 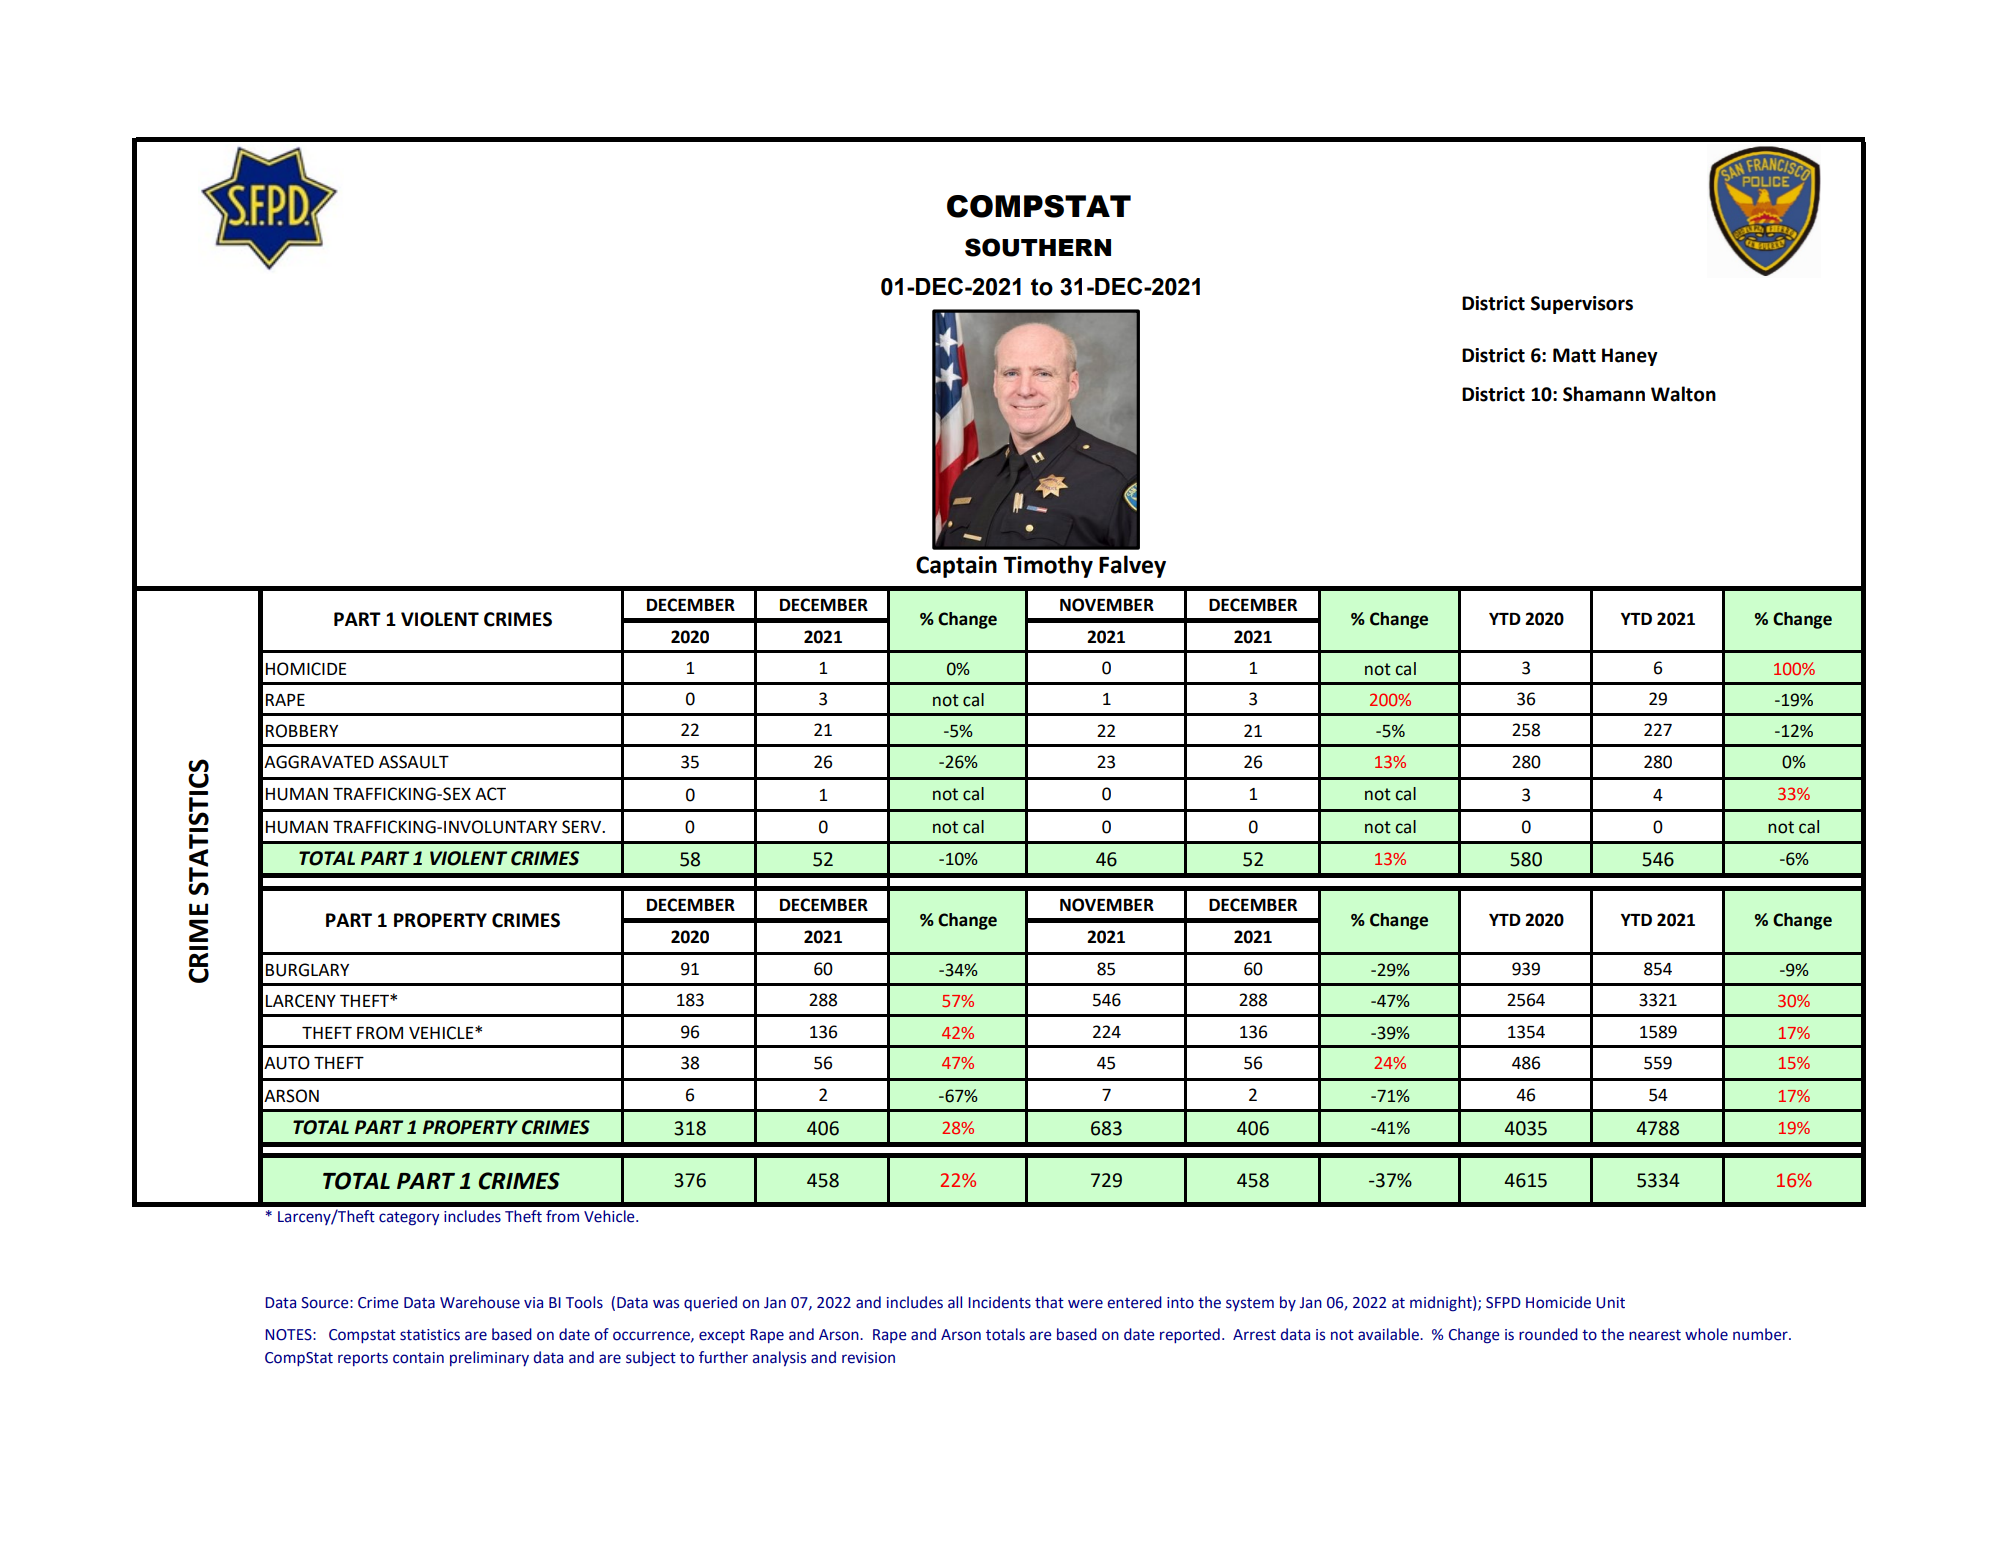 I want to click on Walton, so click(x=1683, y=394).
